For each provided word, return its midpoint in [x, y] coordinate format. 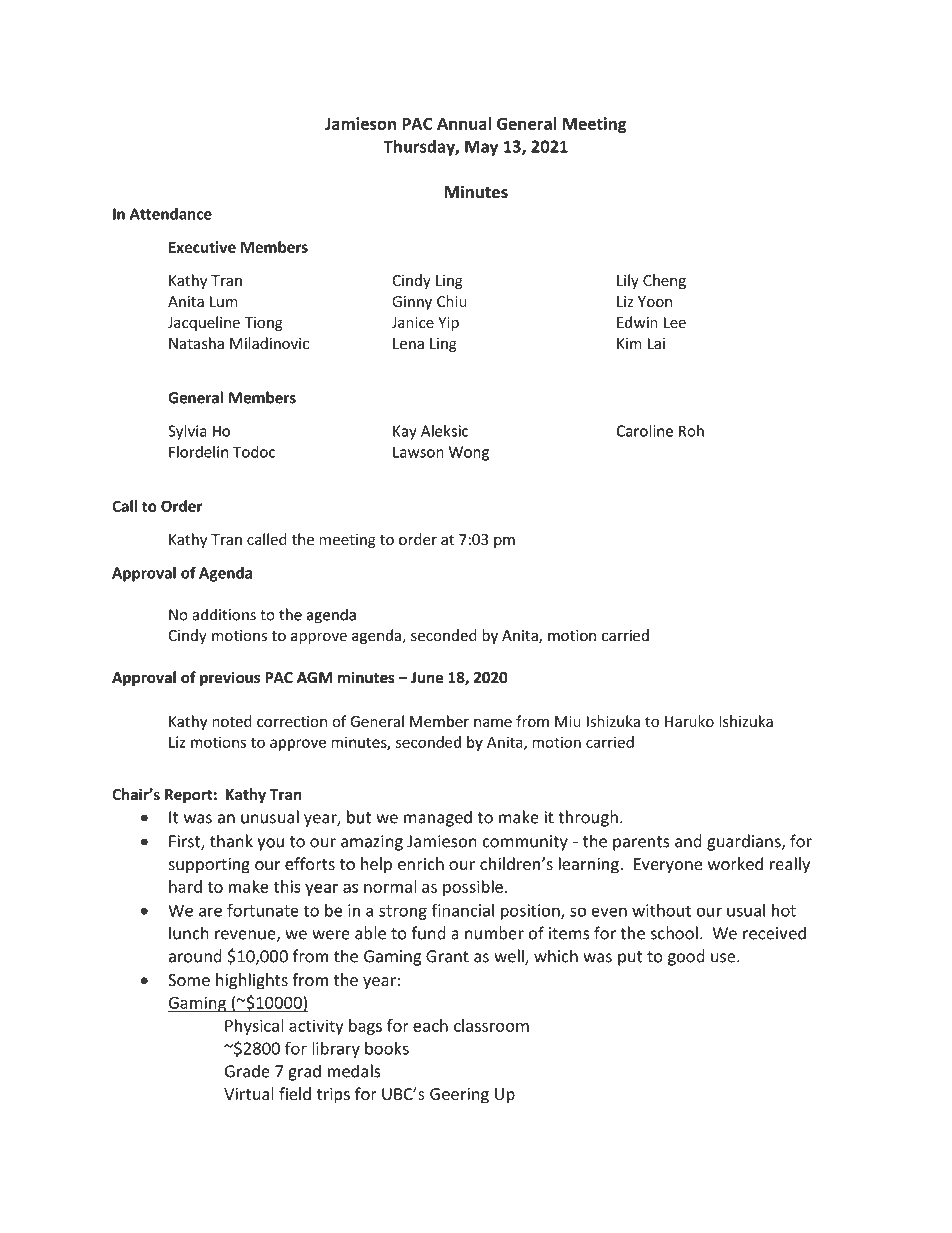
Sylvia [187, 432]
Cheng [664, 281]
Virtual [248, 1093]
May [481, 148]
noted [232, 721]
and [688, 841]
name [493, 723]
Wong [469, 453]
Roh [691, 431]
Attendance [171, 214]
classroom [491, 1025]
